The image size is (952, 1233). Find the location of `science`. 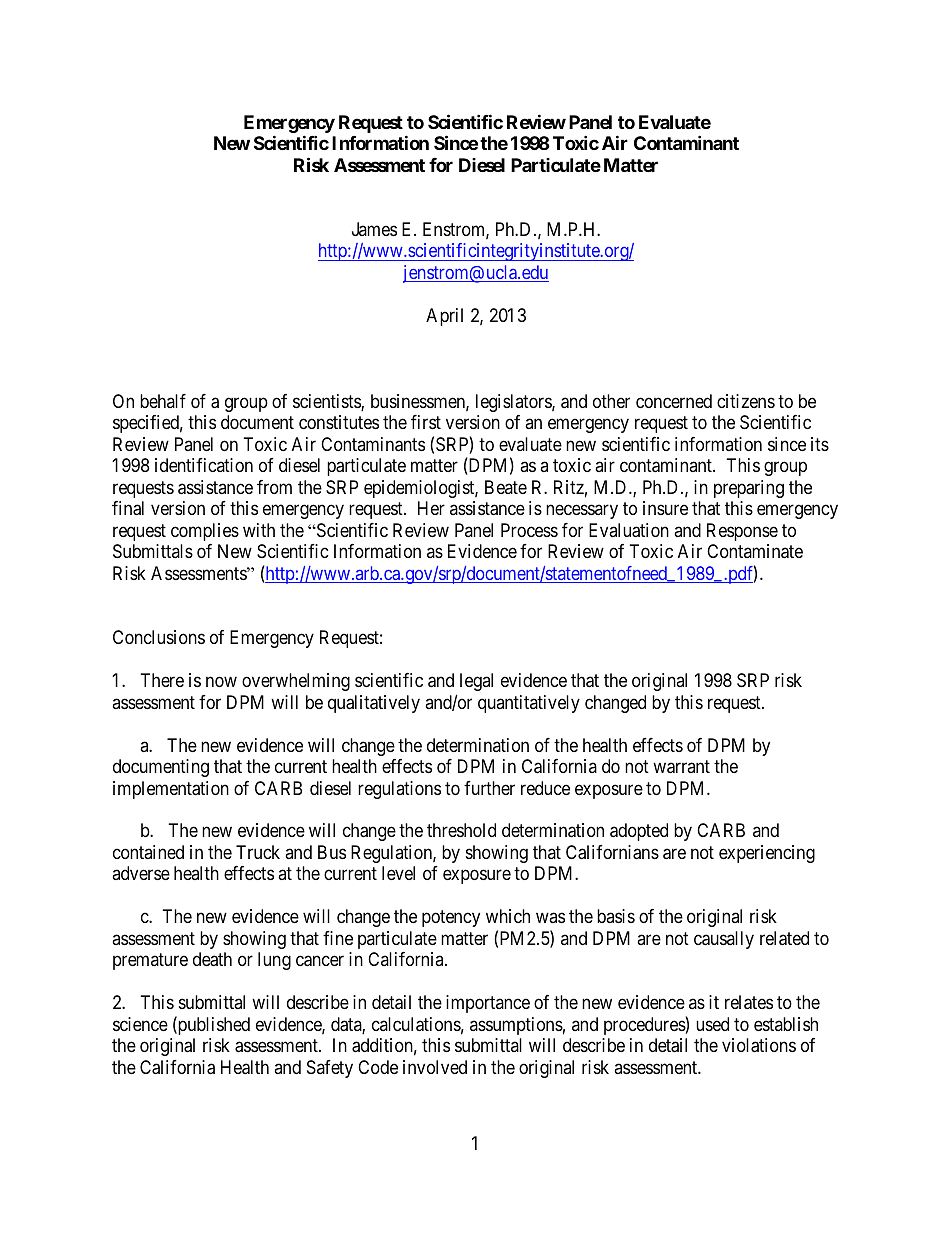

science is located at coordinates (140, 1024).
